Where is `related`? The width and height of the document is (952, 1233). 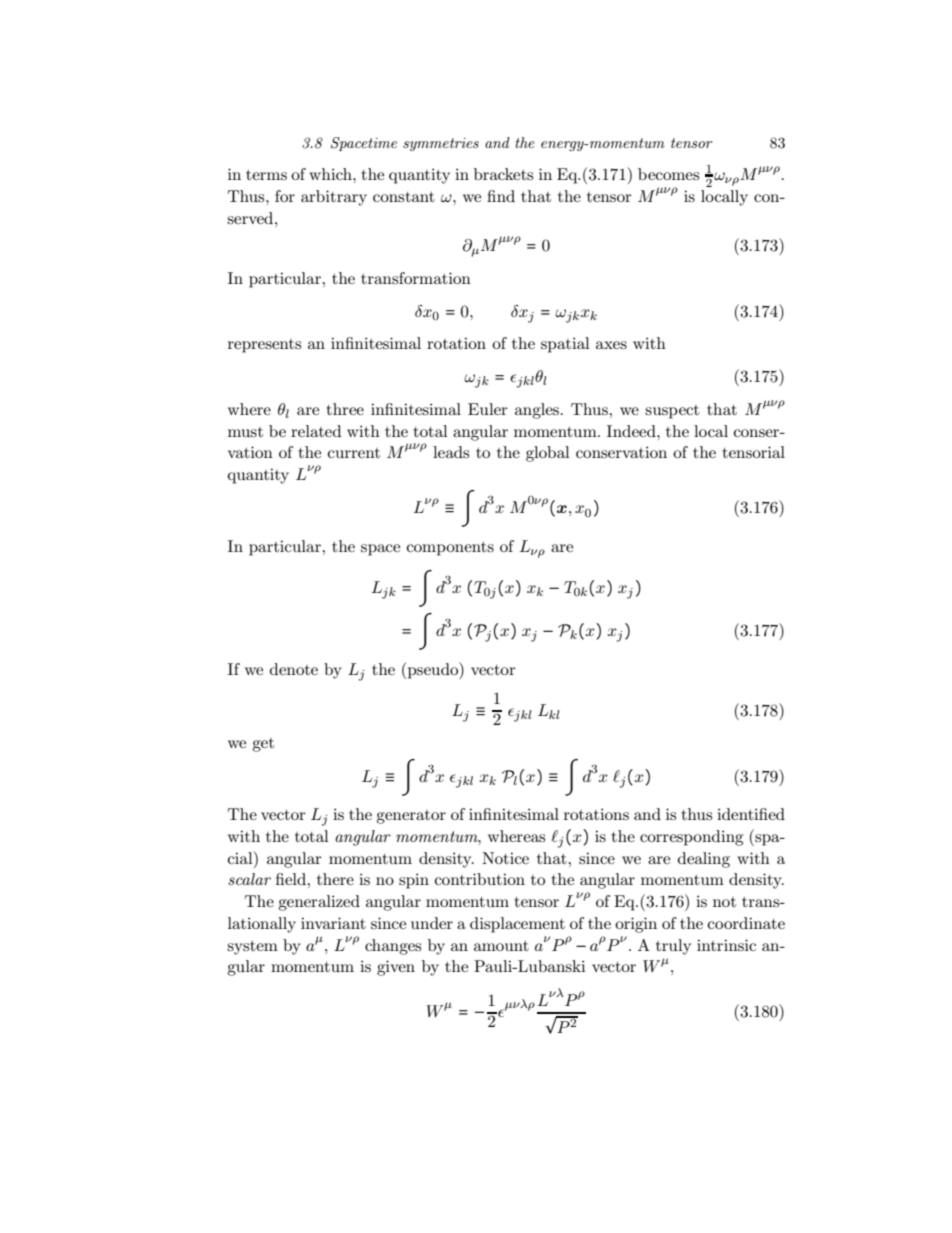 related is located at coordinates (316, 431).
